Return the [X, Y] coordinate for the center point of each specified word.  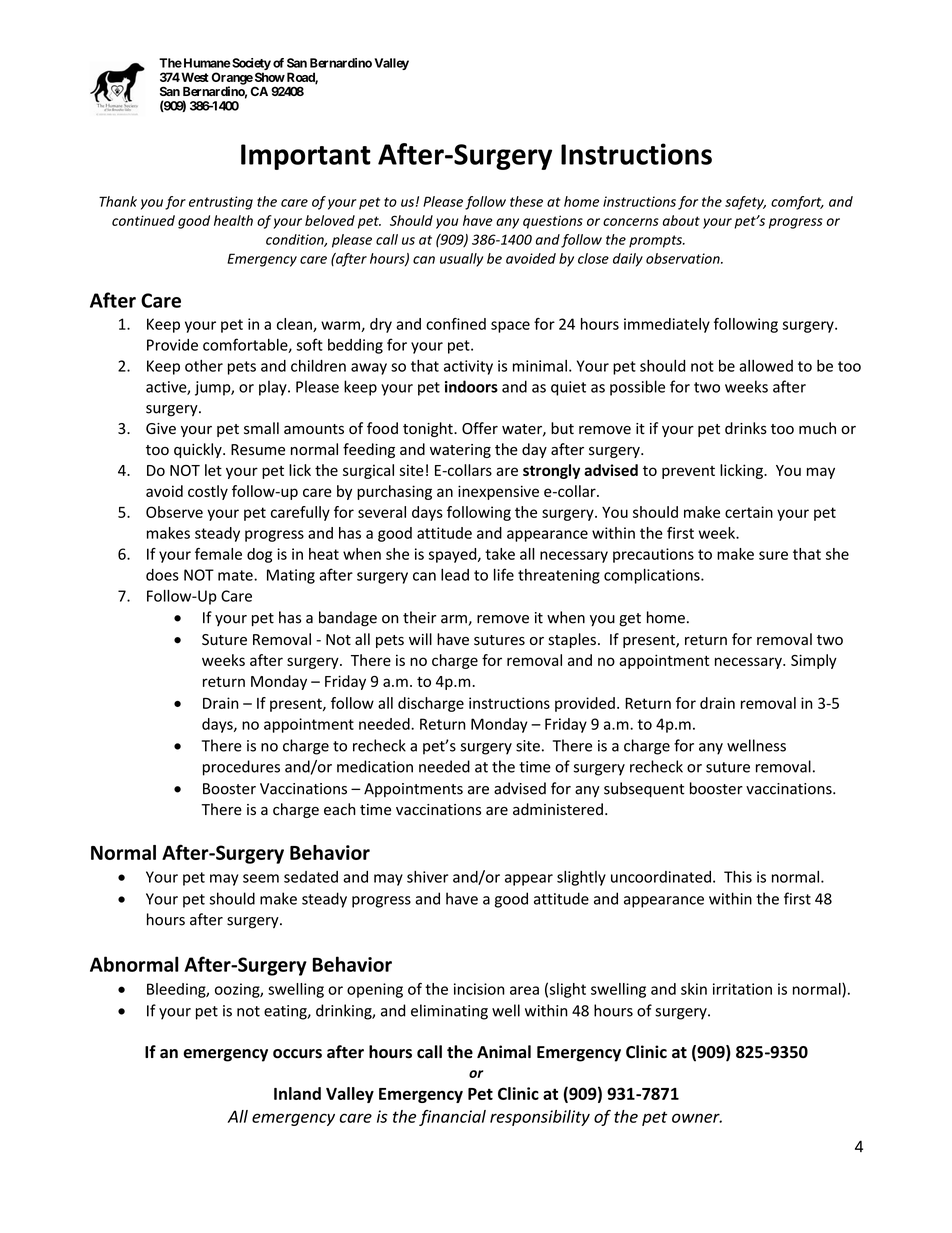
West [194, 77]
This [738, 876]
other [204, 365]
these [526, 201]
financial [452, 1118]
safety [745, 203]
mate [236, 575]
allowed [766, 366]
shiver [428, 876]
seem [261, 878]
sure [773, 555]
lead [455, 574]
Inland [297, 1093]
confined [456, 324]
